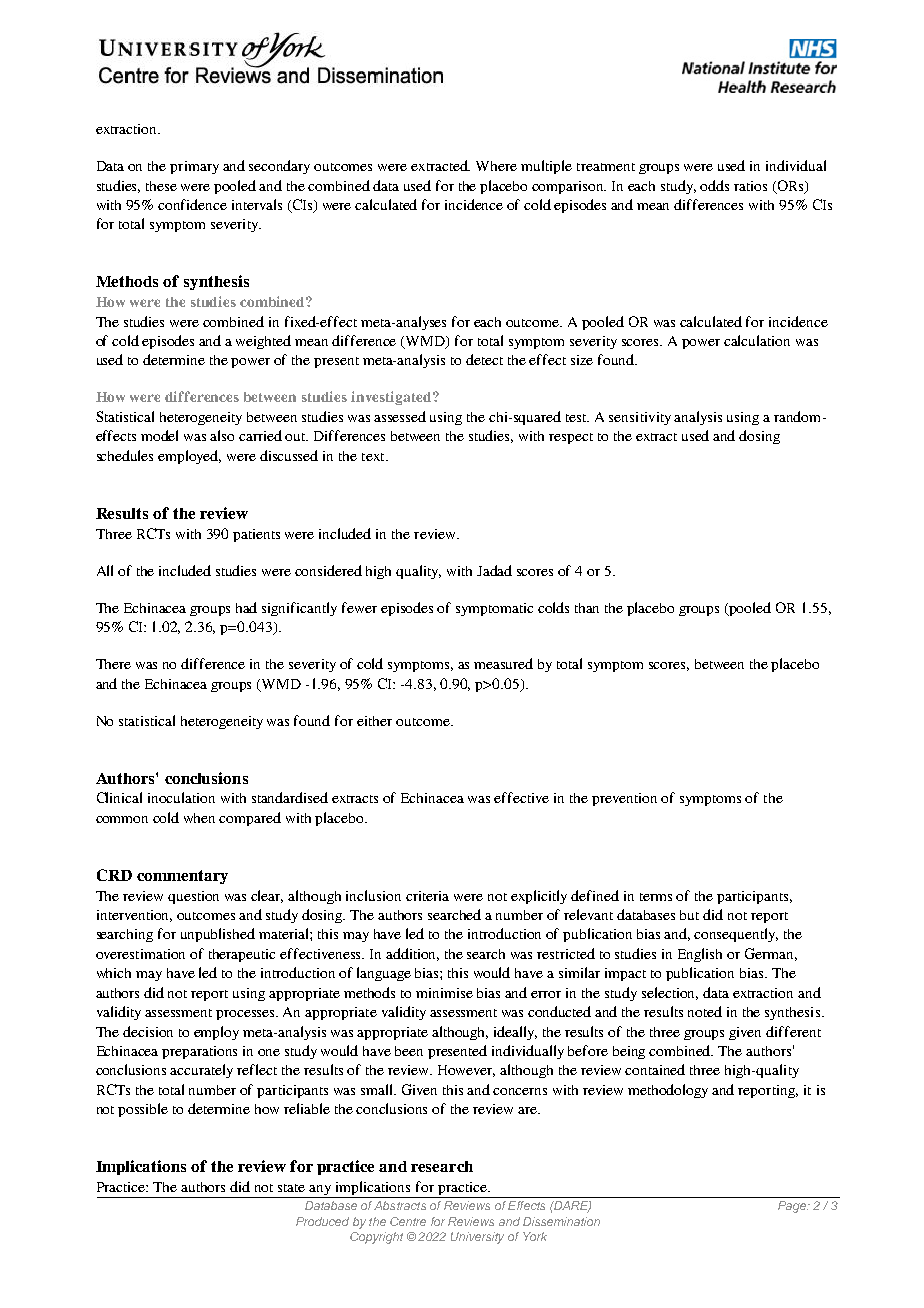  Describe the element at coordinates (192, 204) in the document. I see `confidence` at that location.
